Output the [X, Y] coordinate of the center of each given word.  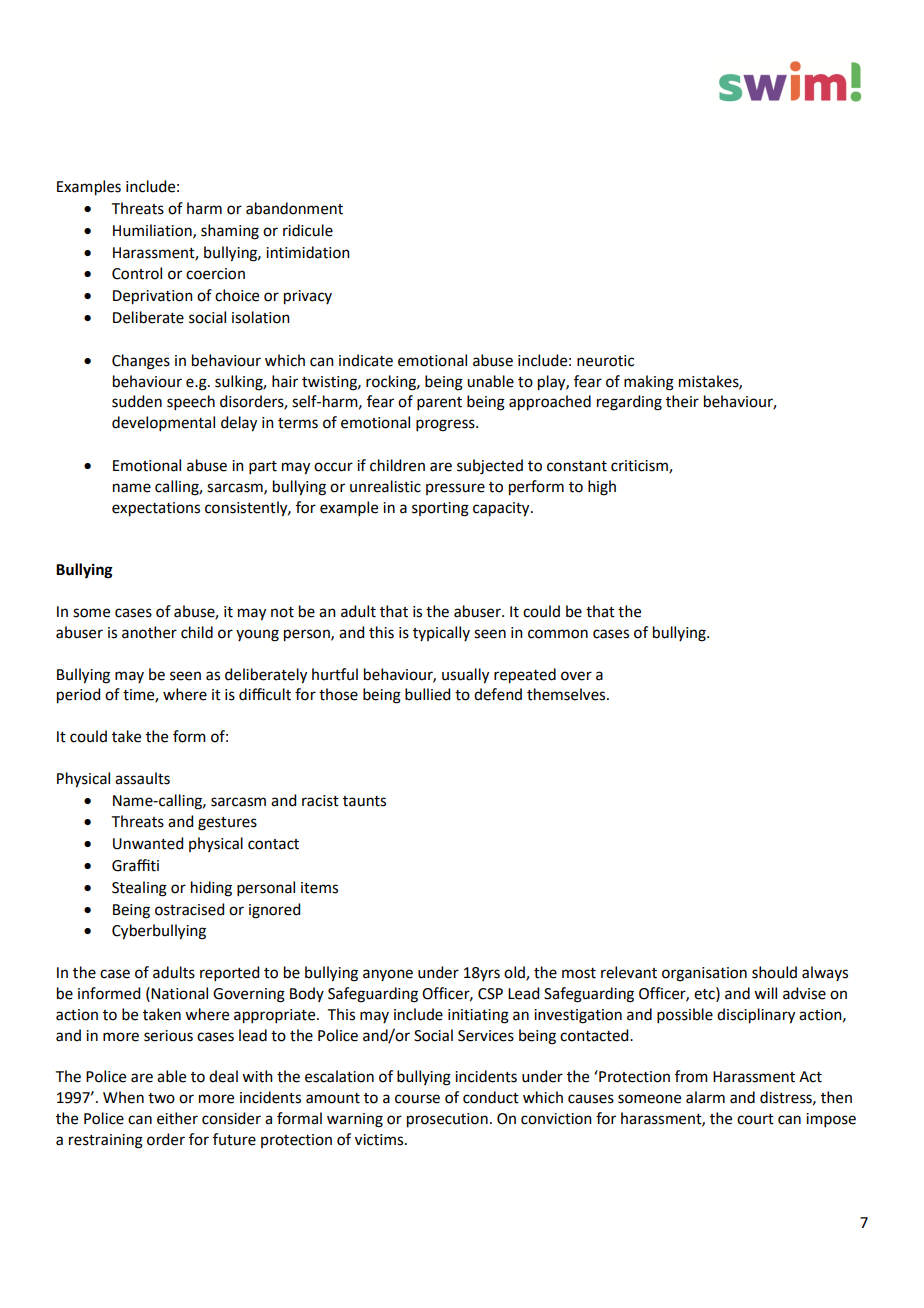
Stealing [139, 889]
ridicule [308, 230]
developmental [163, 423]
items [319, 888]
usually [465, 676]
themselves [567, 694]
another [149, 632]
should [774, 972]
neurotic [605, 361]
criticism [640, 467]
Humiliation [153, 231]
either [177, 1118]
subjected [490, 467]
